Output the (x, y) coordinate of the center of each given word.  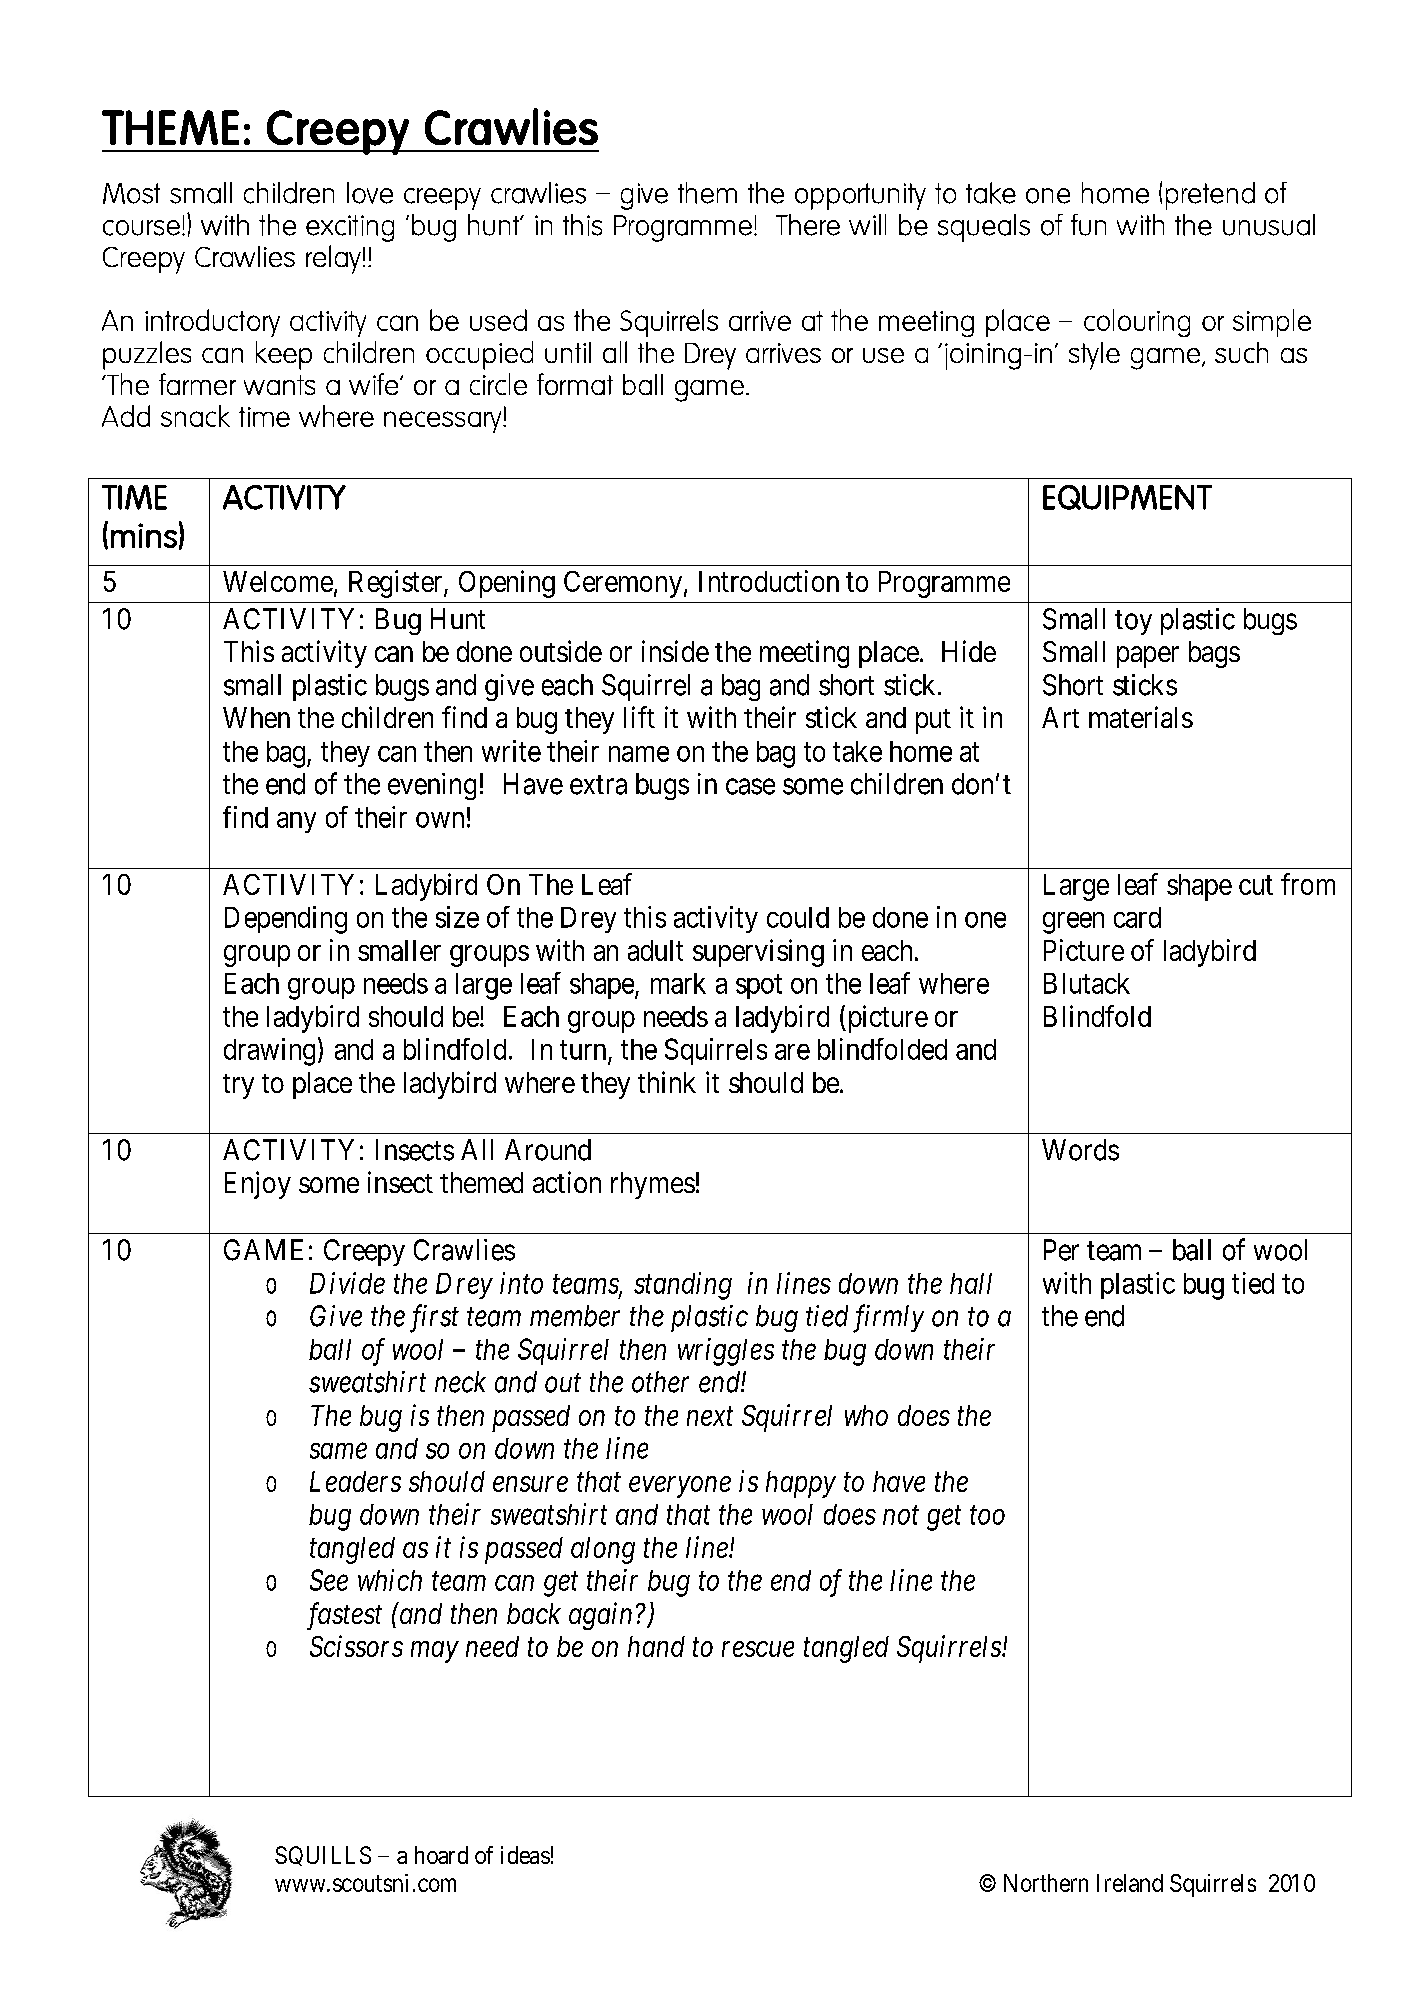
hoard (441, 1855)
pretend (1210, 196)
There (808, 225)
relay (333, 259)
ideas (525, 1855)
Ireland (1130, 1883)
